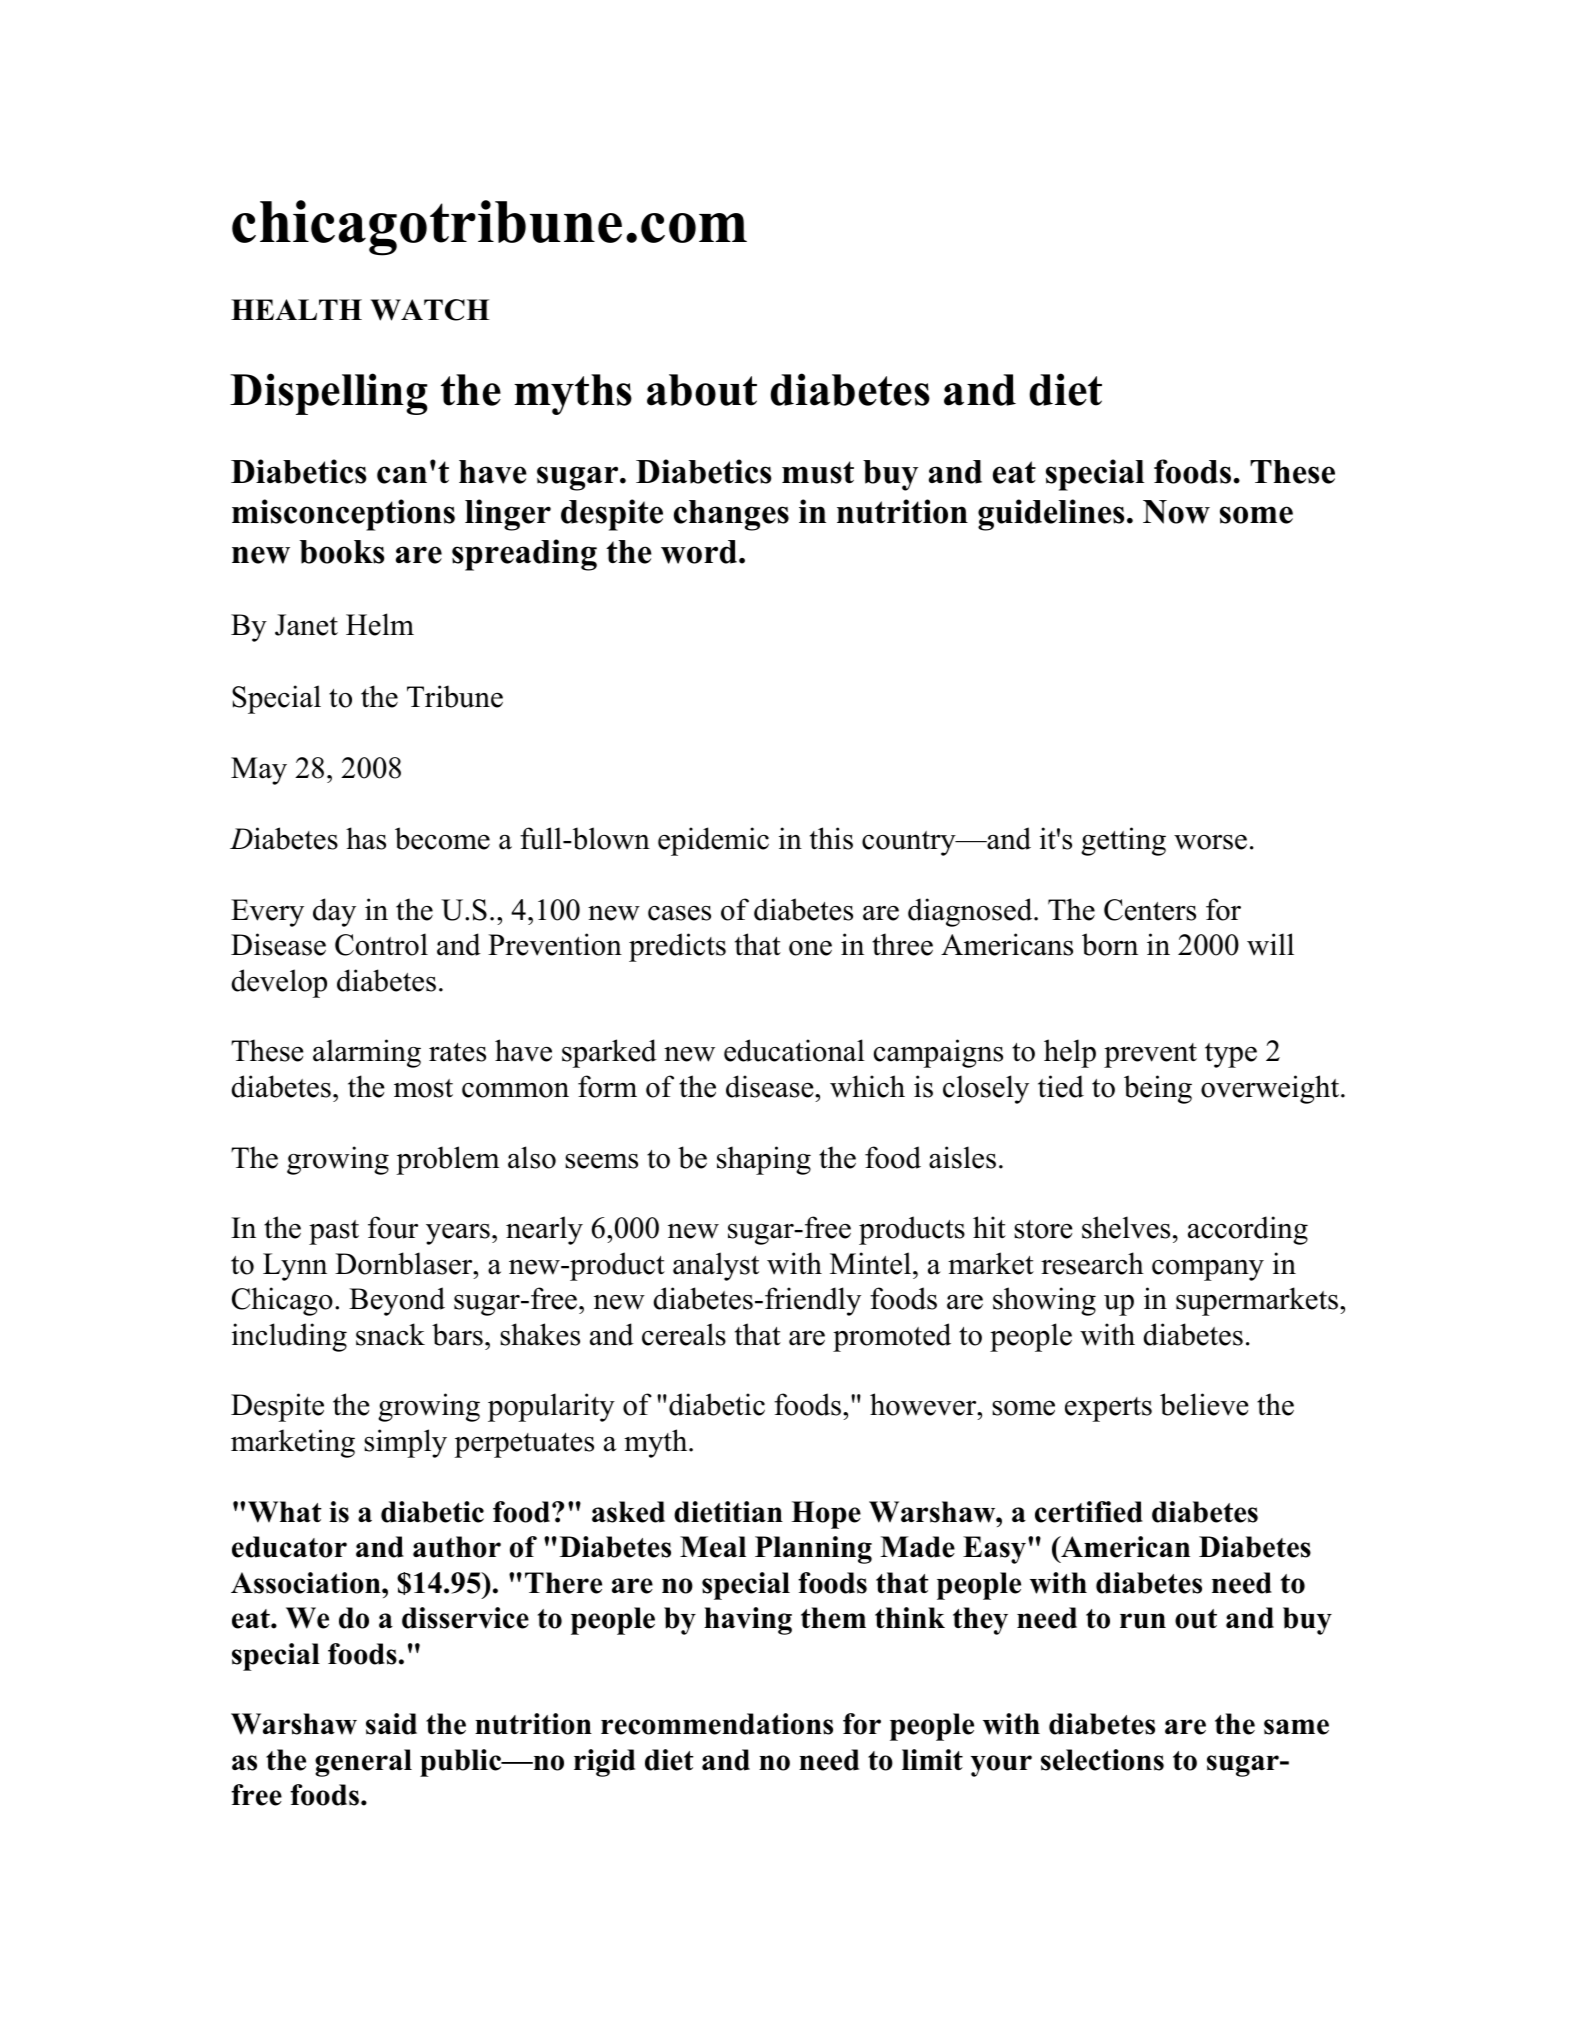  I want to click on WATCH, so click(430, 310).
